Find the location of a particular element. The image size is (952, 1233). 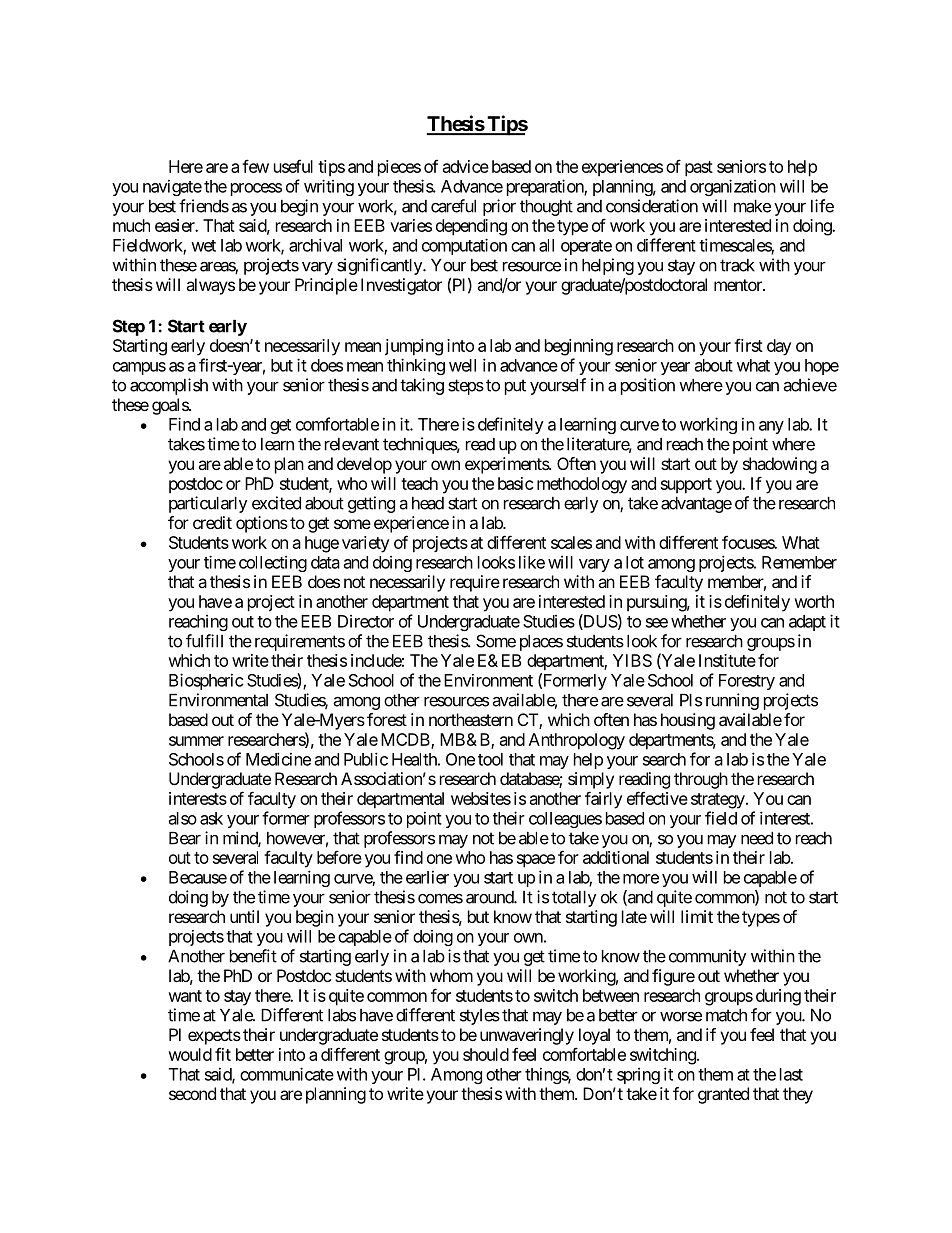

would is located at coordinates (190, 1054).
